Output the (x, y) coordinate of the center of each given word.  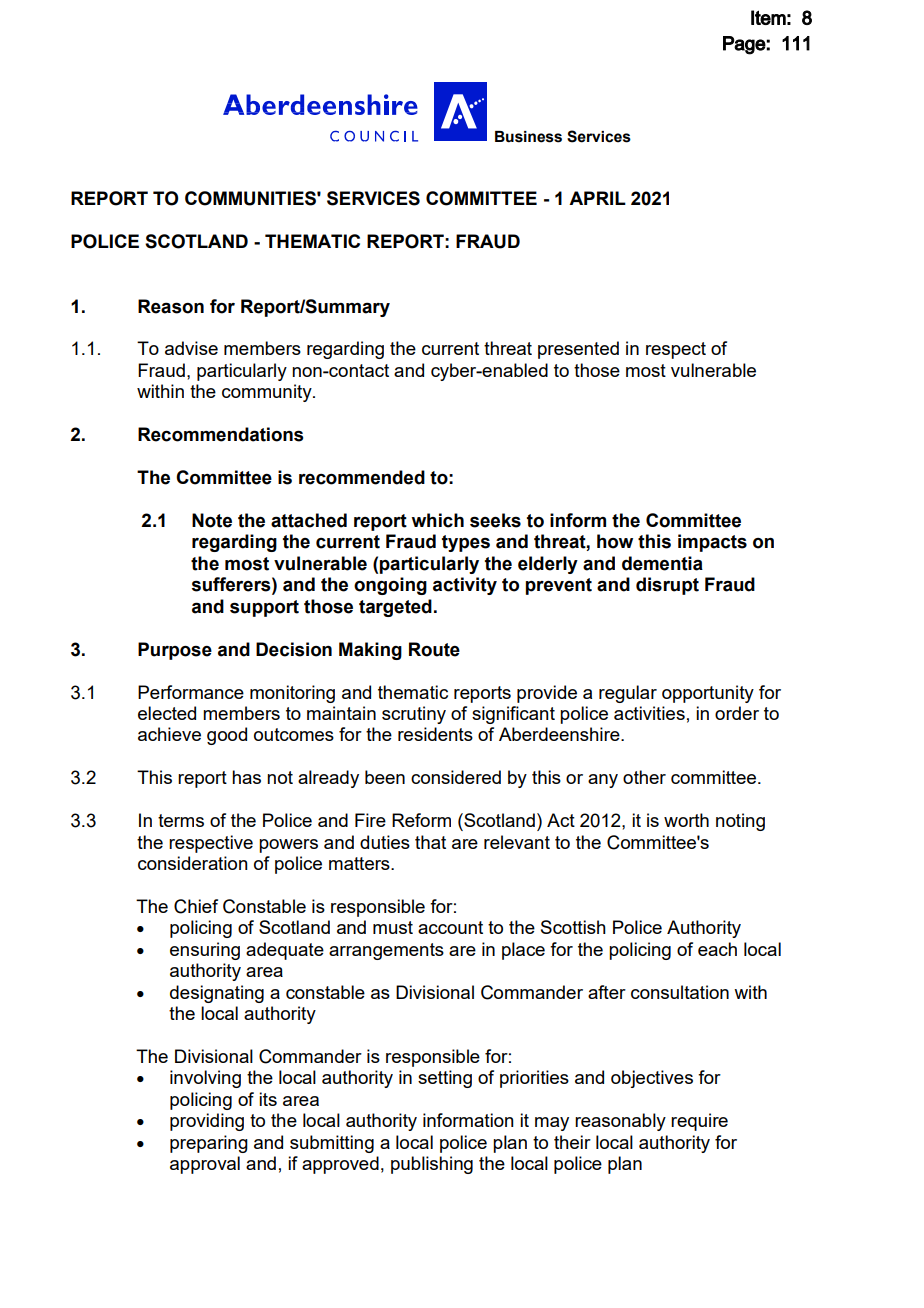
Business (528, 137)
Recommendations (220, 434)
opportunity (708, 694)
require (699, 1122)
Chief (196, 906)
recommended (362, 477)
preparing (209, 1144)
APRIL (597, 198)
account (450, 927)
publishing (432, 1165)
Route (434, 649)
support (264, 608)
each (717, 949)
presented (578, 350)
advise (191, 348)
